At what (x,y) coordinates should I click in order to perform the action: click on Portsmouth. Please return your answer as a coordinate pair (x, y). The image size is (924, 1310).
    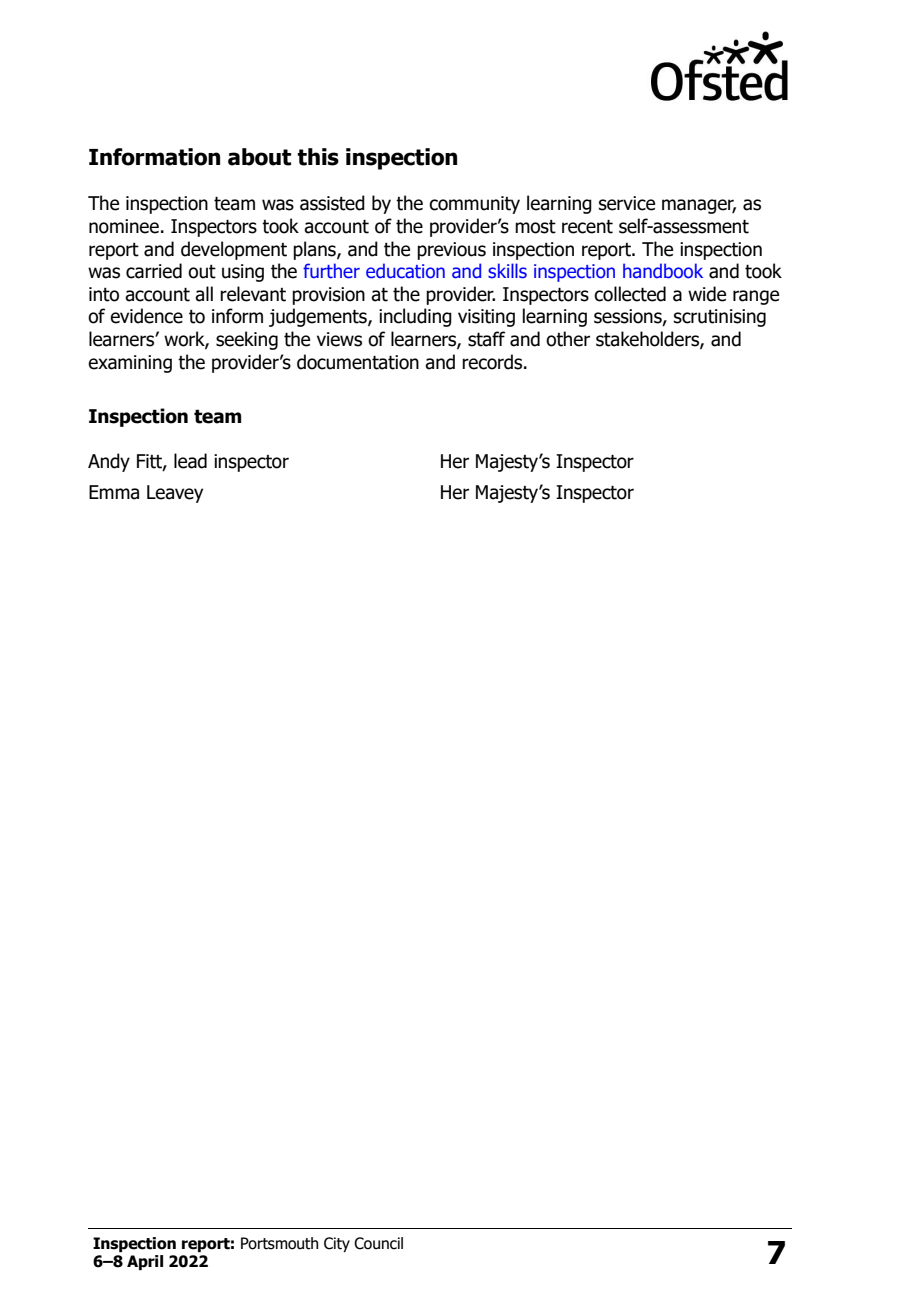
    Looking at the image, I should click on (279, 1243).
